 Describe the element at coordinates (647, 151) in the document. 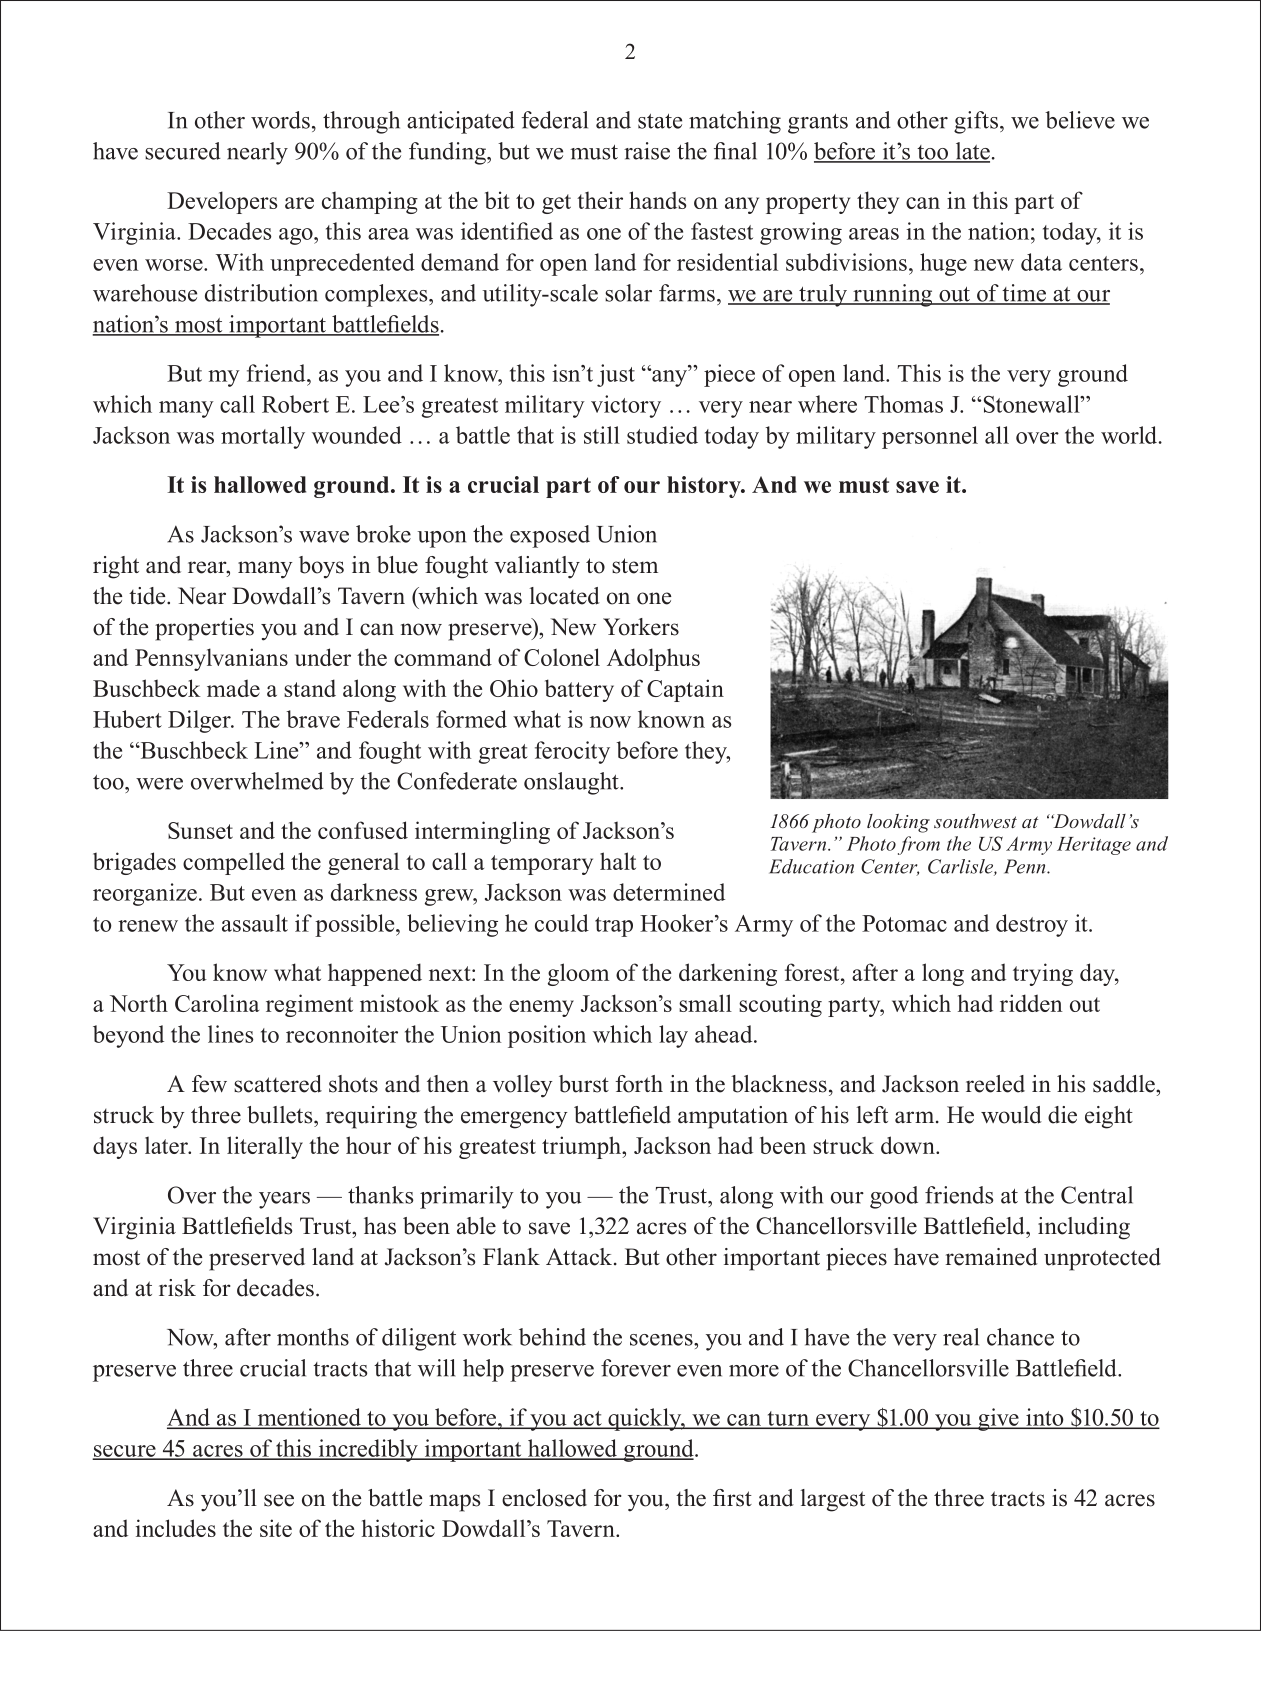

I see `raise` at that location.
